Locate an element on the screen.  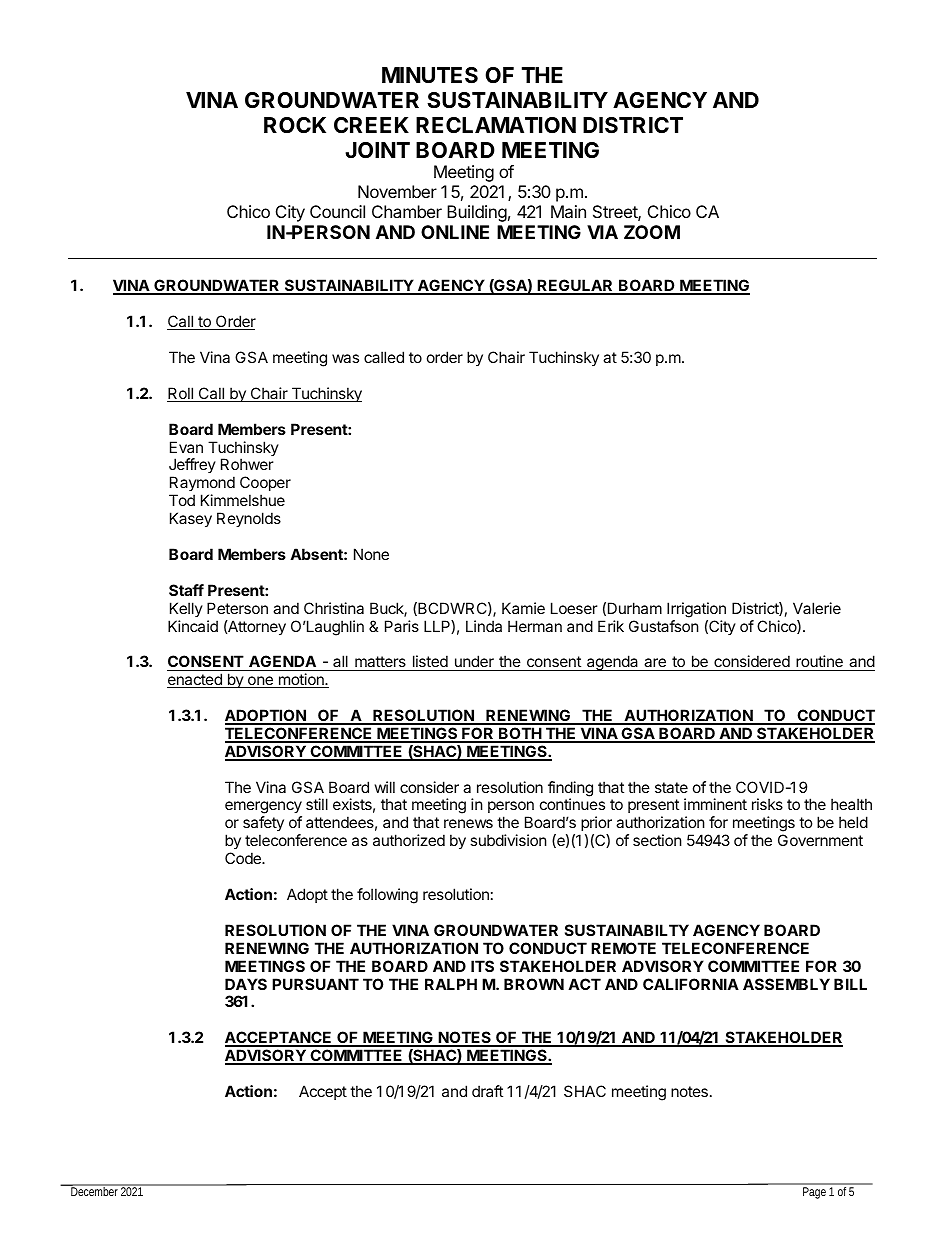
Linda is located at coordinates (484, 626).
